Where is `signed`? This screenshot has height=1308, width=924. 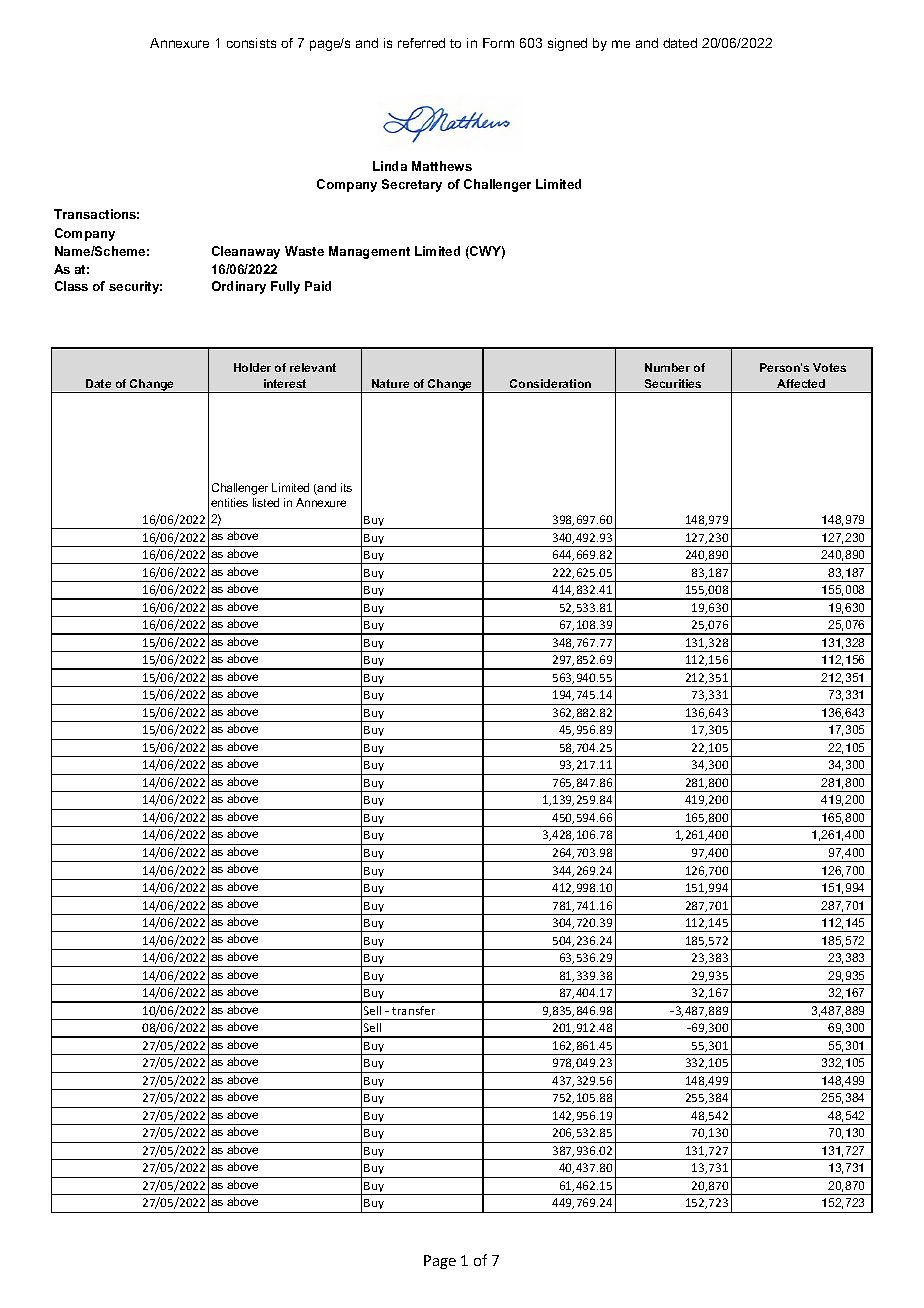 signed is located at coordinates (567, 44).
